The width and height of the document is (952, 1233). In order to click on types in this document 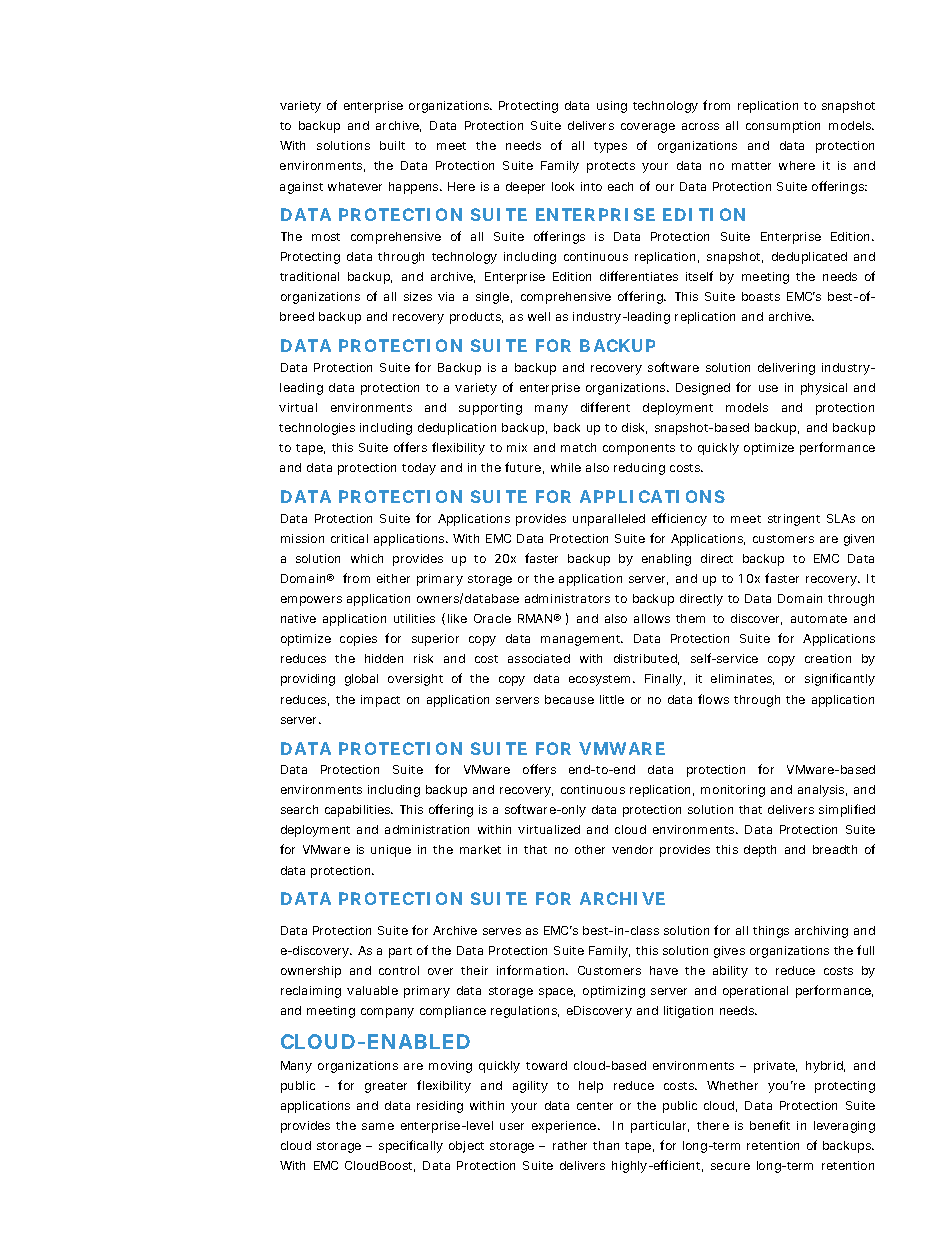, I will do `click(610, 147)`.
